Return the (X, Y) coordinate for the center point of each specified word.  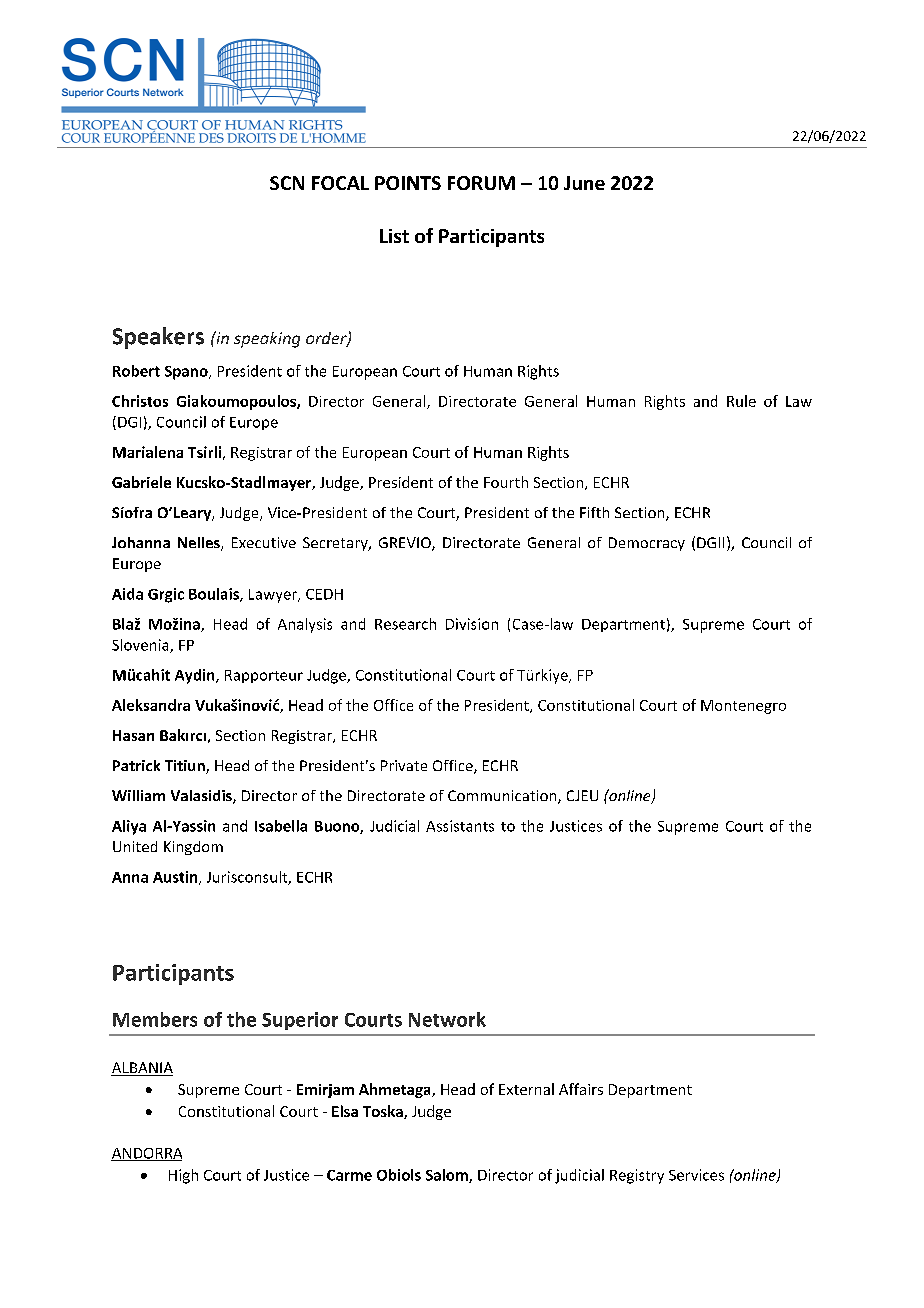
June (584, 183)
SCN (287, 183)
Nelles (200, 544)
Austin (176, 878)
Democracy (647, 544)
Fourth (506, 482)
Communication (503, 797)
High (183, 1176)
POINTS (408, 183)
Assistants (460, 826)
